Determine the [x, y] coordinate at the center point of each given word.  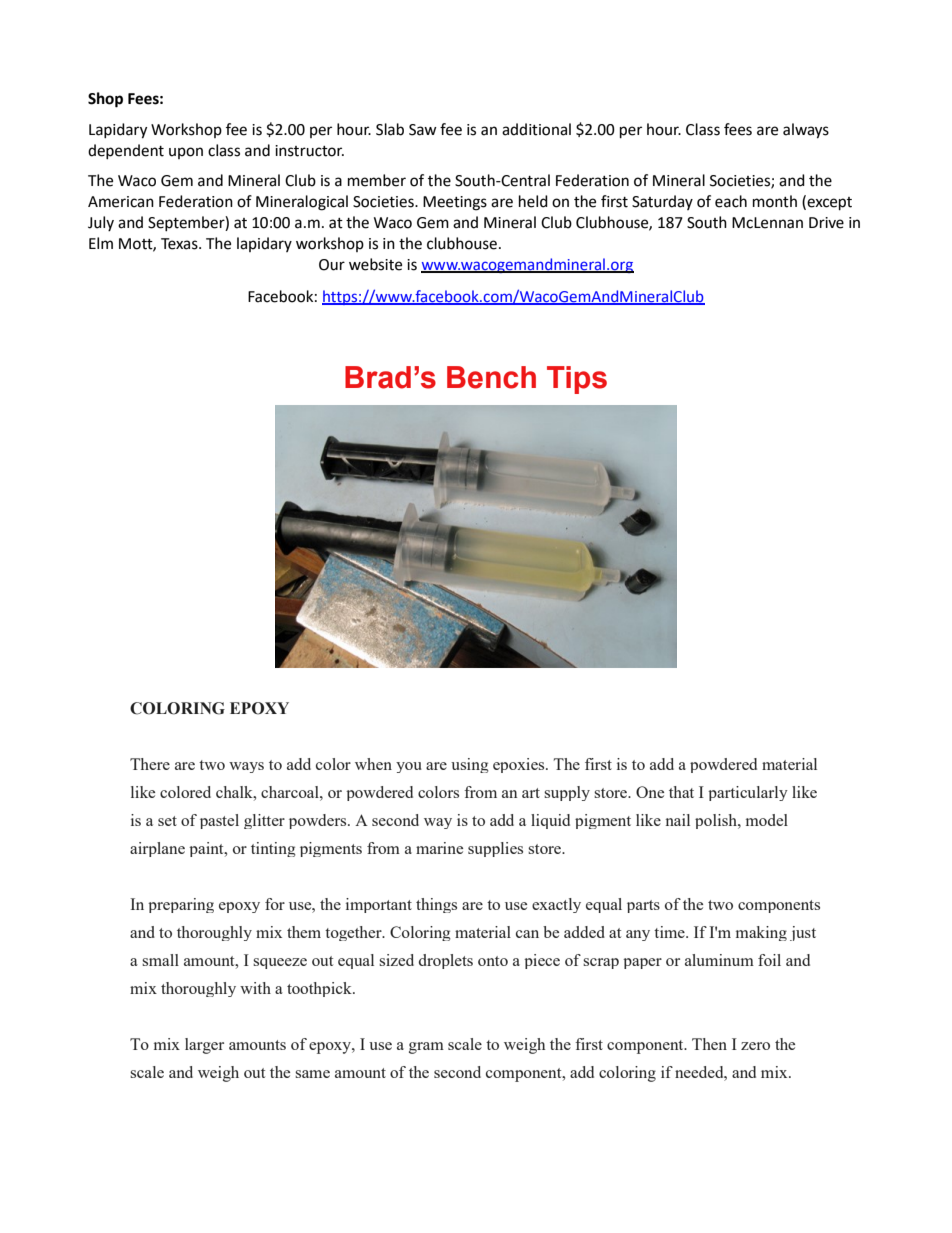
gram [426, 1048]
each [731, 201]
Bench [491, 377]
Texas [180, 244]
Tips [577, 380]
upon [186, 153]
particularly [748, 793]
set [167, 821]
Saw [423, 130]
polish [717, 821]
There [150, 764]
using [470, 765]
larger [204, 1046]
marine [439, 848]
